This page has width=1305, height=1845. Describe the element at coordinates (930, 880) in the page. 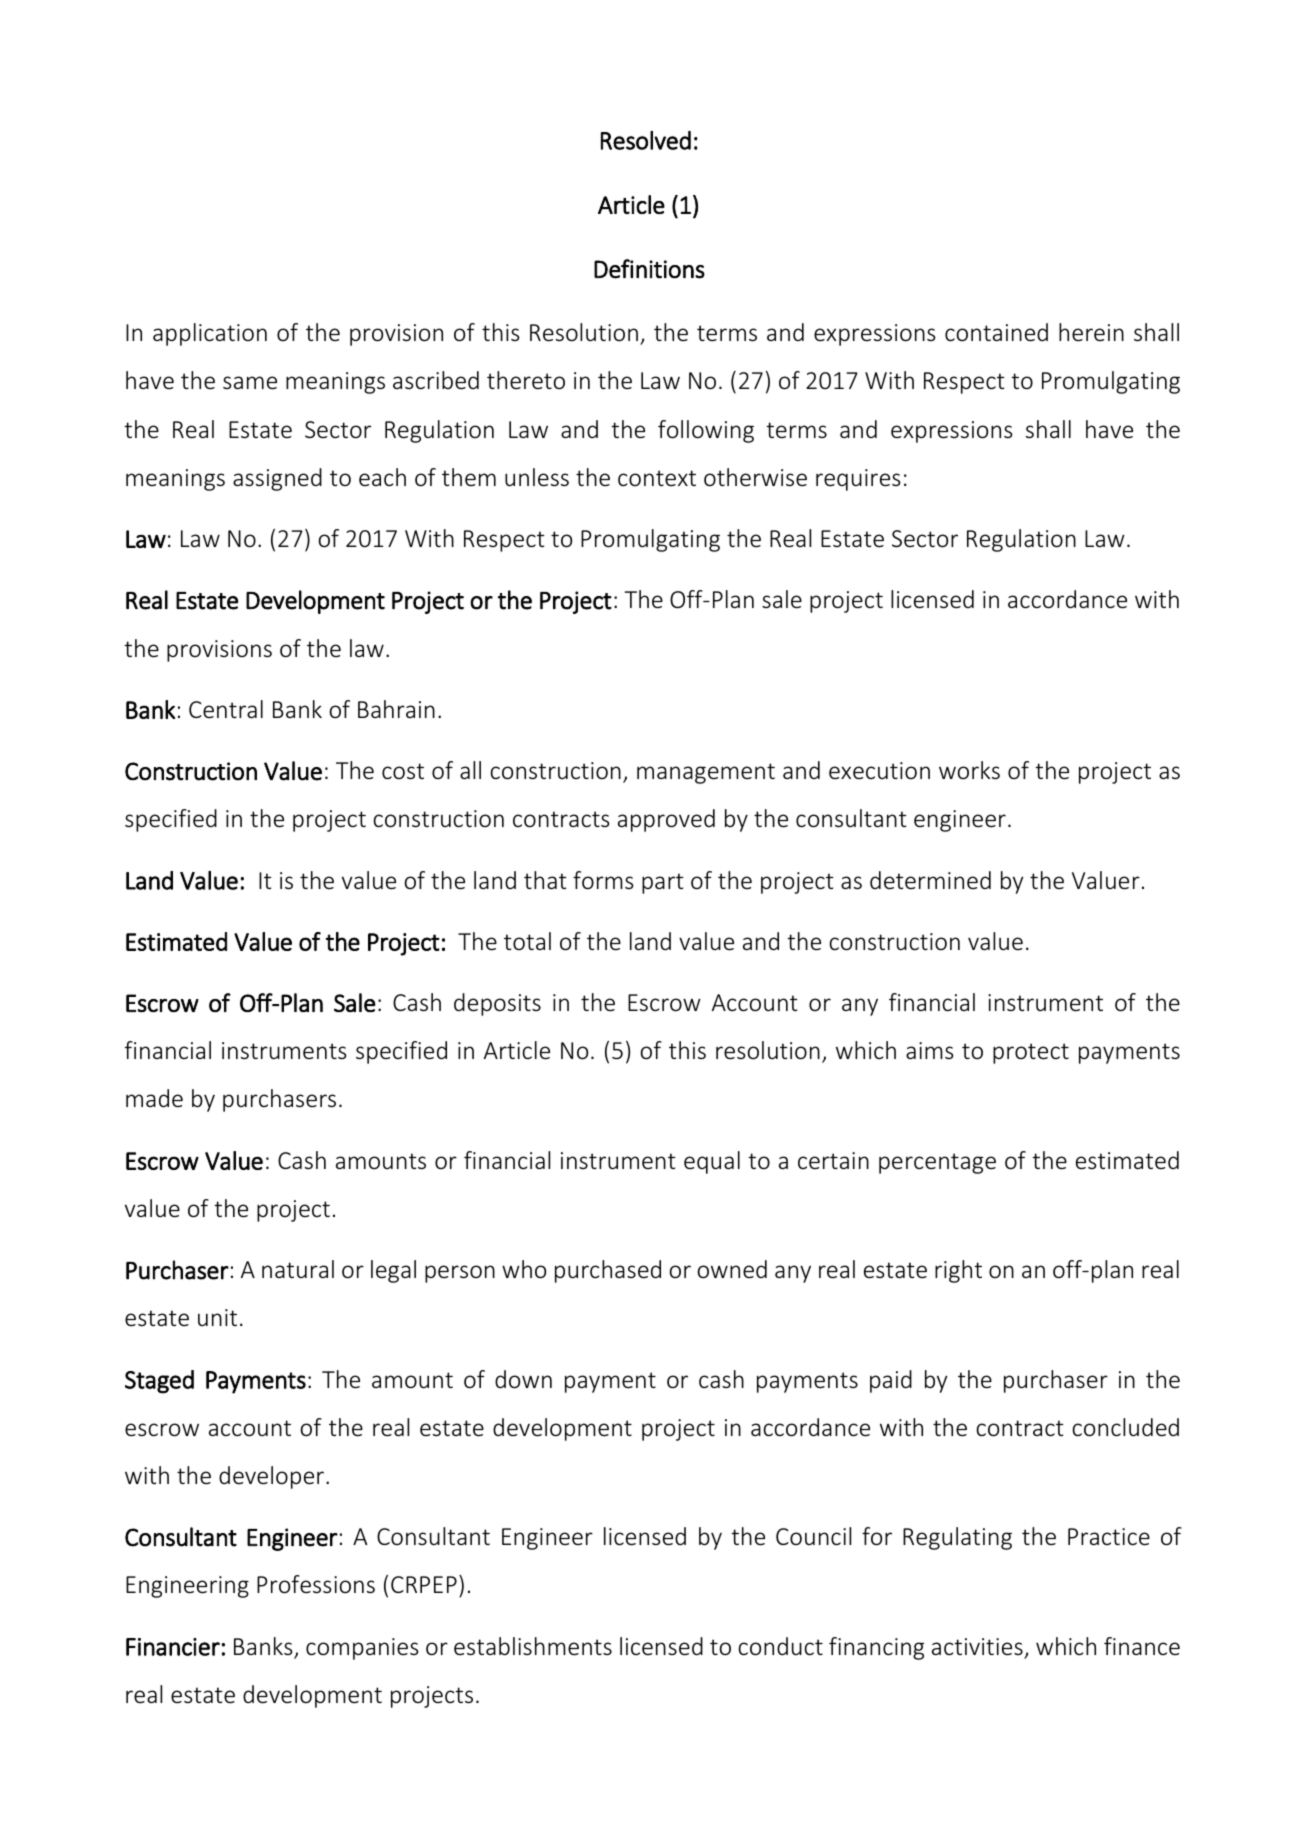

I see `determined` at that location.
